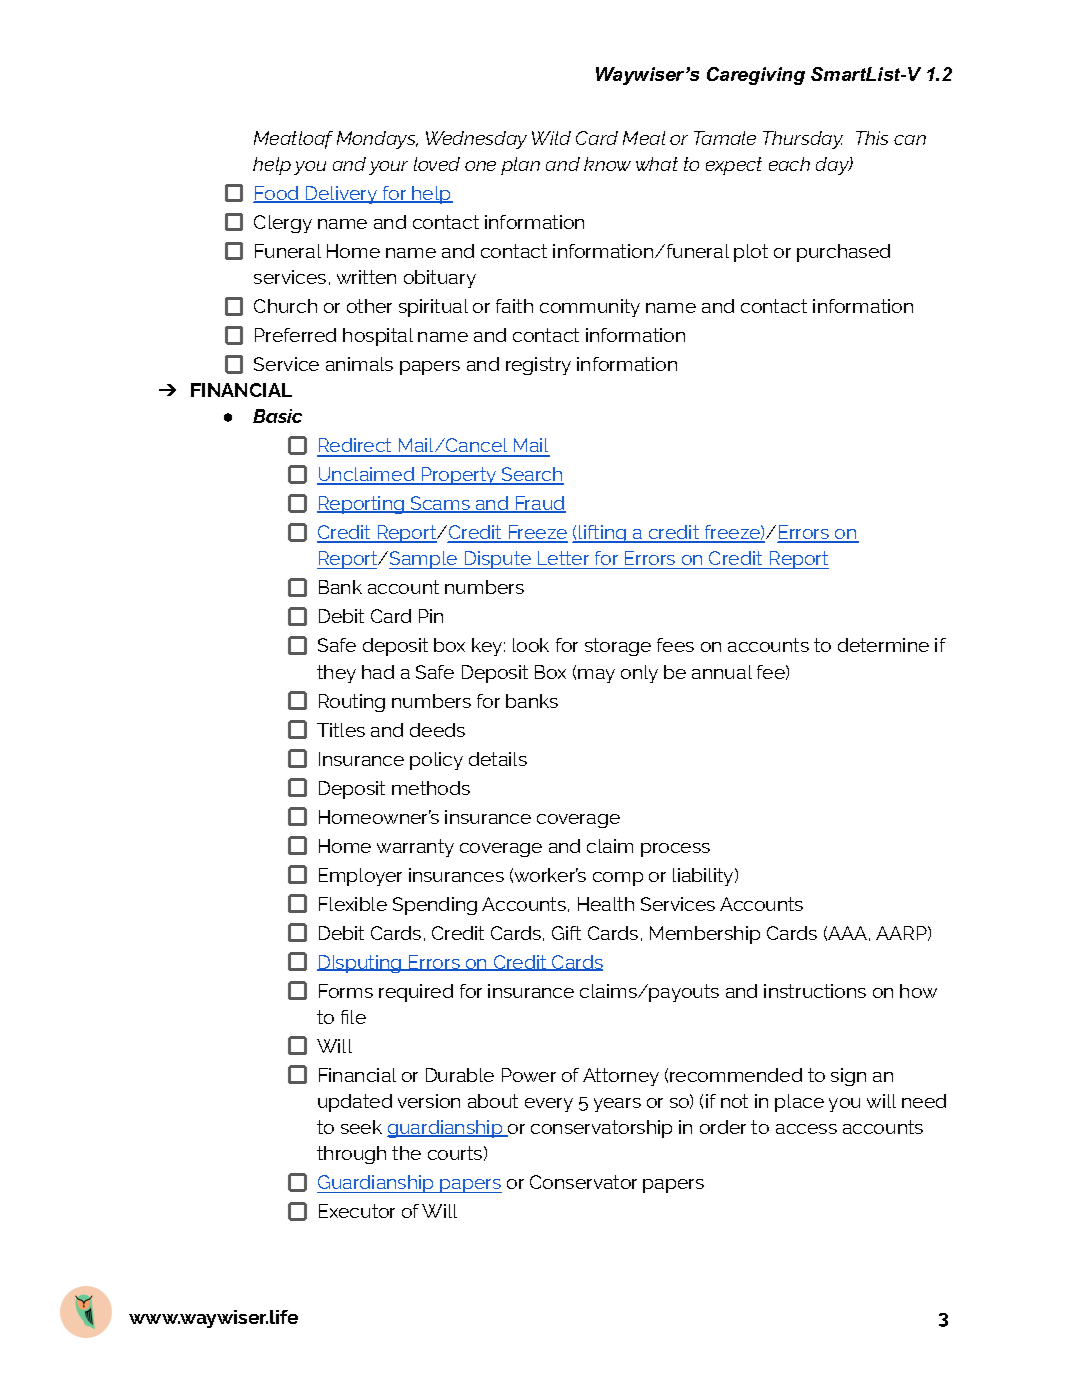 The height and width of the screenshot is (1396, 1079). What do you see at coordinates (843, 253) in the screenshot?
I see `purchased` at bounding box center [843, 253].
